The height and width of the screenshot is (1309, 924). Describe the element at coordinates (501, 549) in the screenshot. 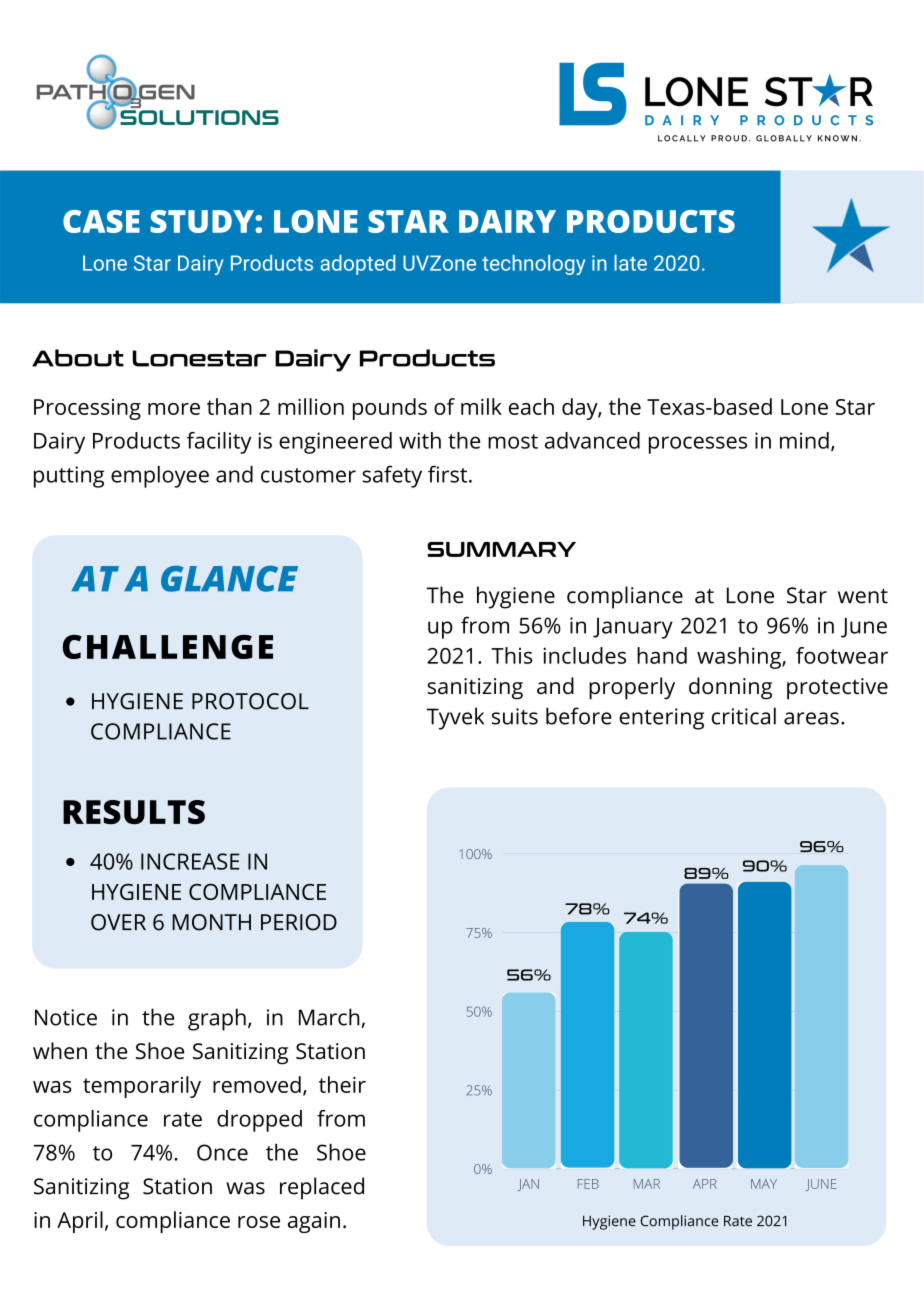

I see `SUMMARY` at that location.
